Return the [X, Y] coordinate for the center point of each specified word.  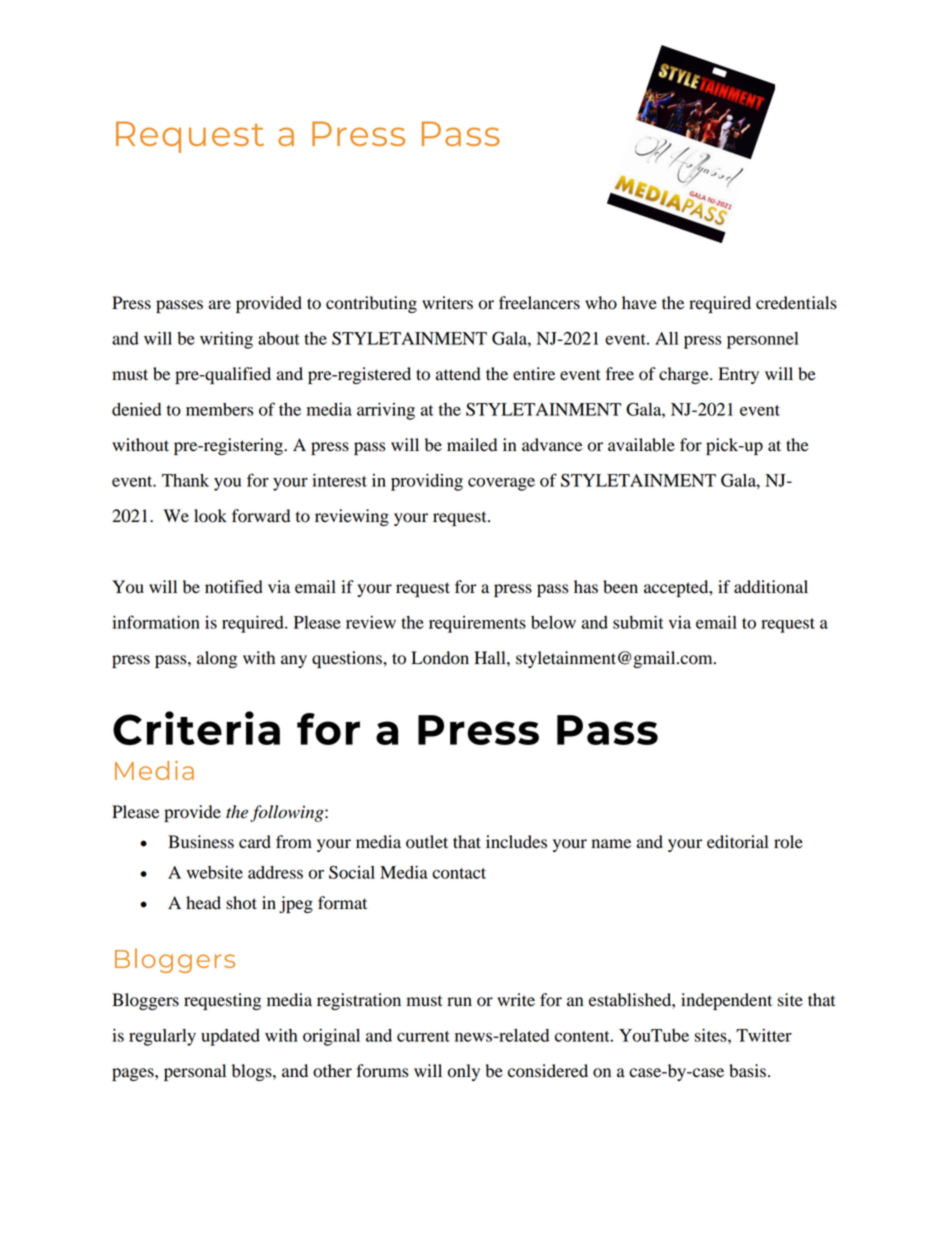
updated [230, 1037]
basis [747, 1071]
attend [458, 374]
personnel [762, 340]
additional [771, 587]
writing [226, 340]
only [464, 1072]
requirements [477, 624]
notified [234, 587]
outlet [427, 842]
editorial [737, 842]
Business [201, 842]
